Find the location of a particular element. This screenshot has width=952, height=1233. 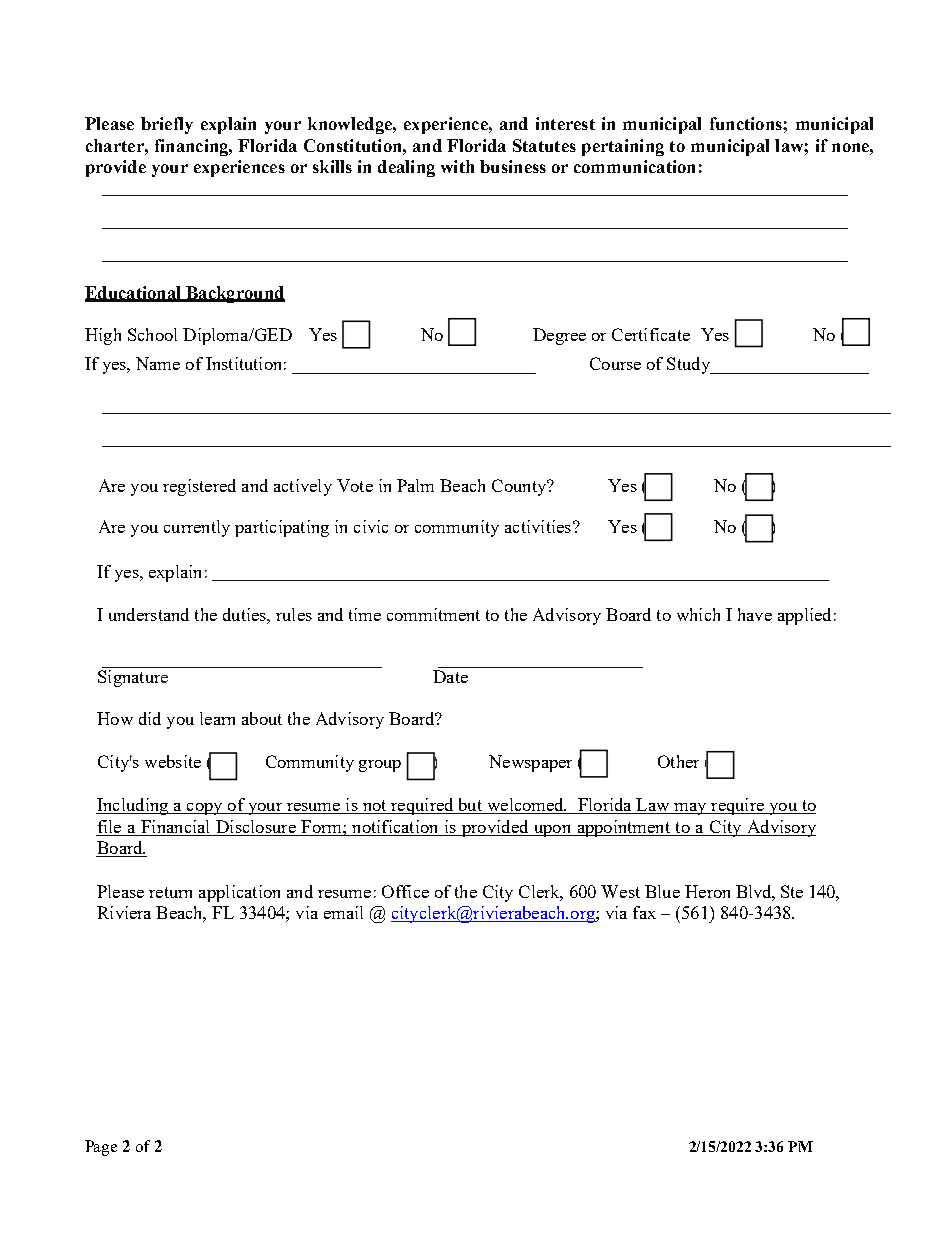

Name is located at coordinates (158, 363).
